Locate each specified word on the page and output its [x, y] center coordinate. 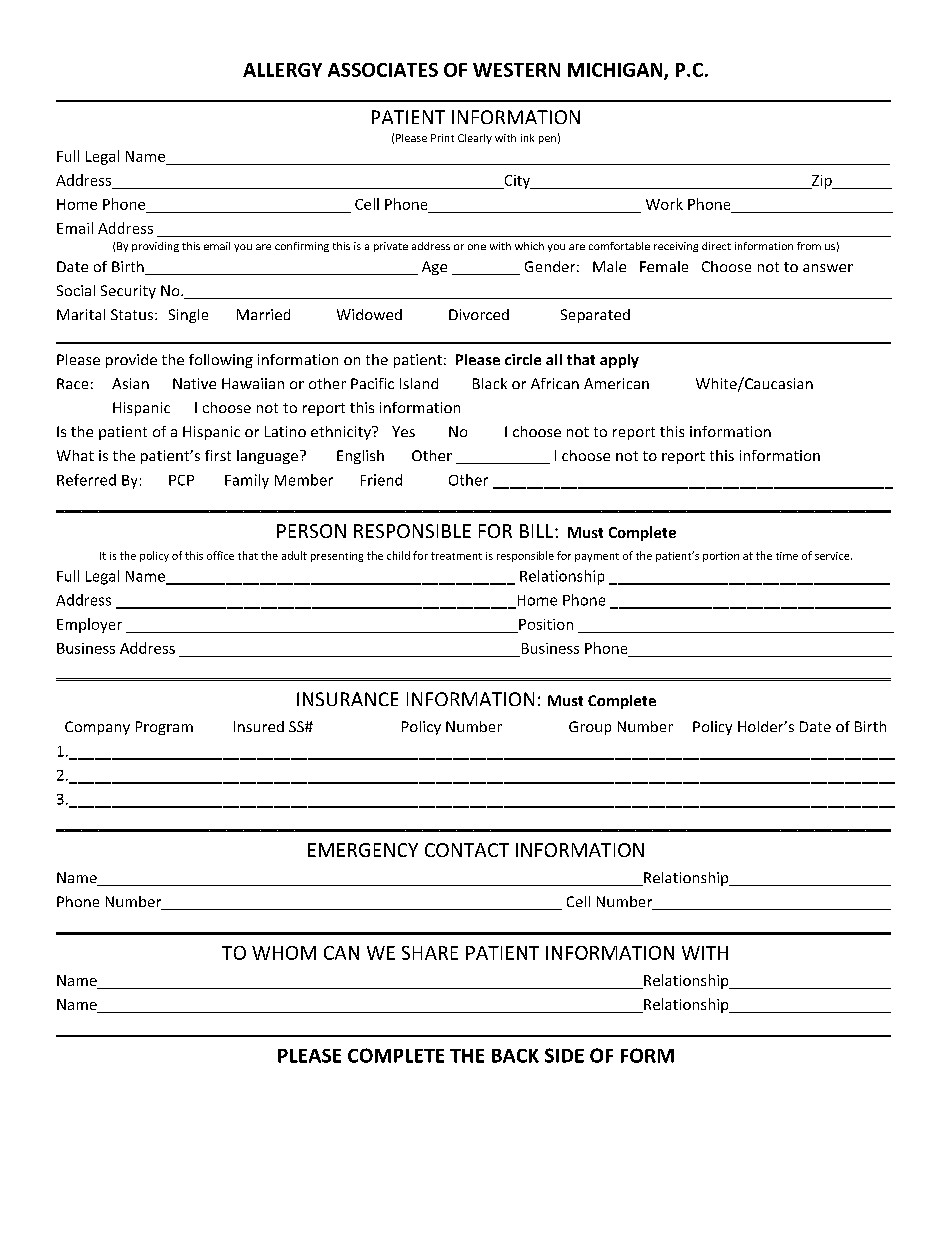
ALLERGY [282, 70]
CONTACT [467, 850]
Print [442, 138]
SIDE [564, 1055]
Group [590, 728]
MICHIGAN [616, 71]
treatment [456, 556]
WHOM [284, 953]
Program [164, 728]
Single [188, 316]
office [220, 555]
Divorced [479, 314]
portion [721, 557]
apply [619, 361]
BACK [515, 1056]
